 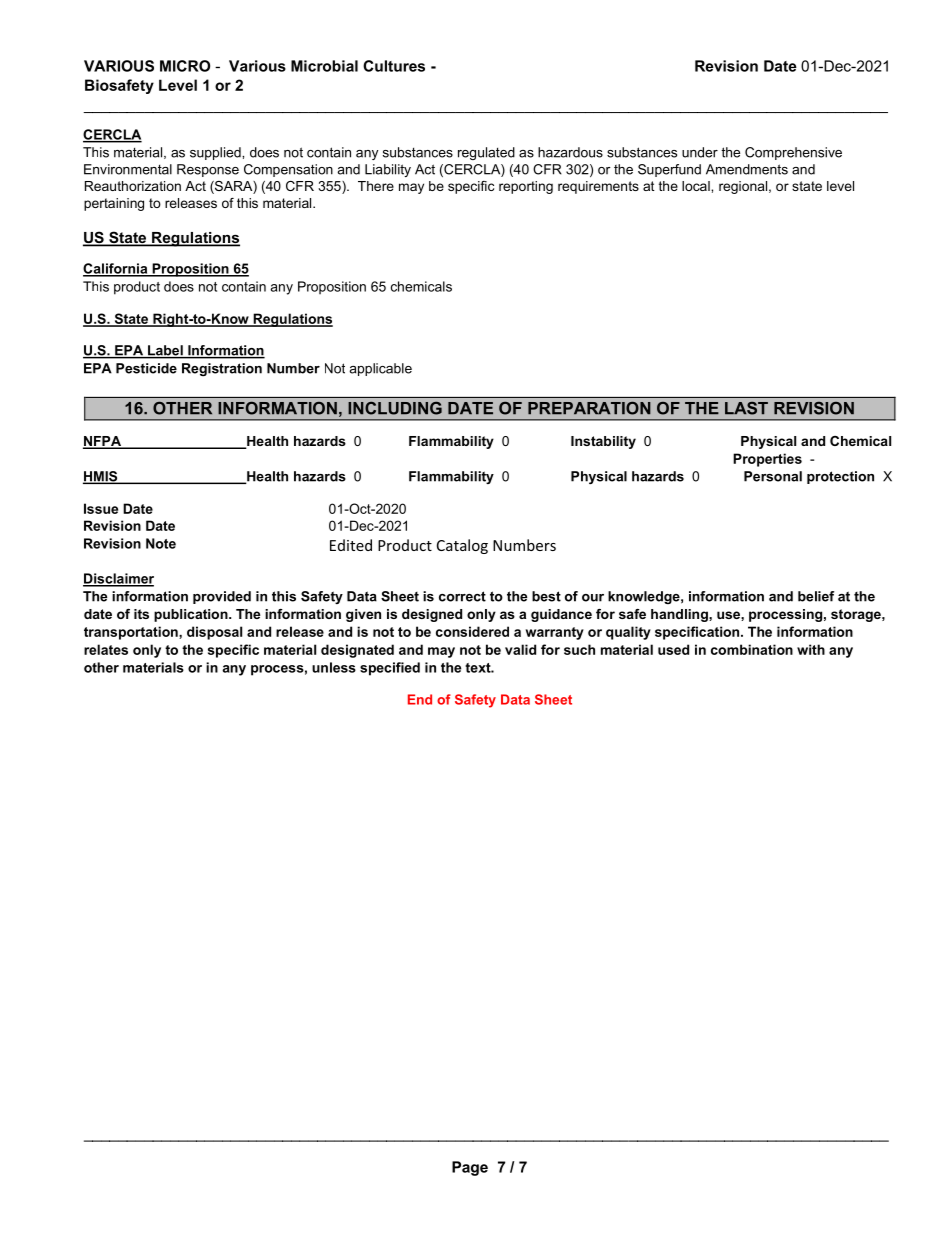 What do you see at coordinates (486, 153) in the document?
I see `regulated` at bounding box center [486, 153].
